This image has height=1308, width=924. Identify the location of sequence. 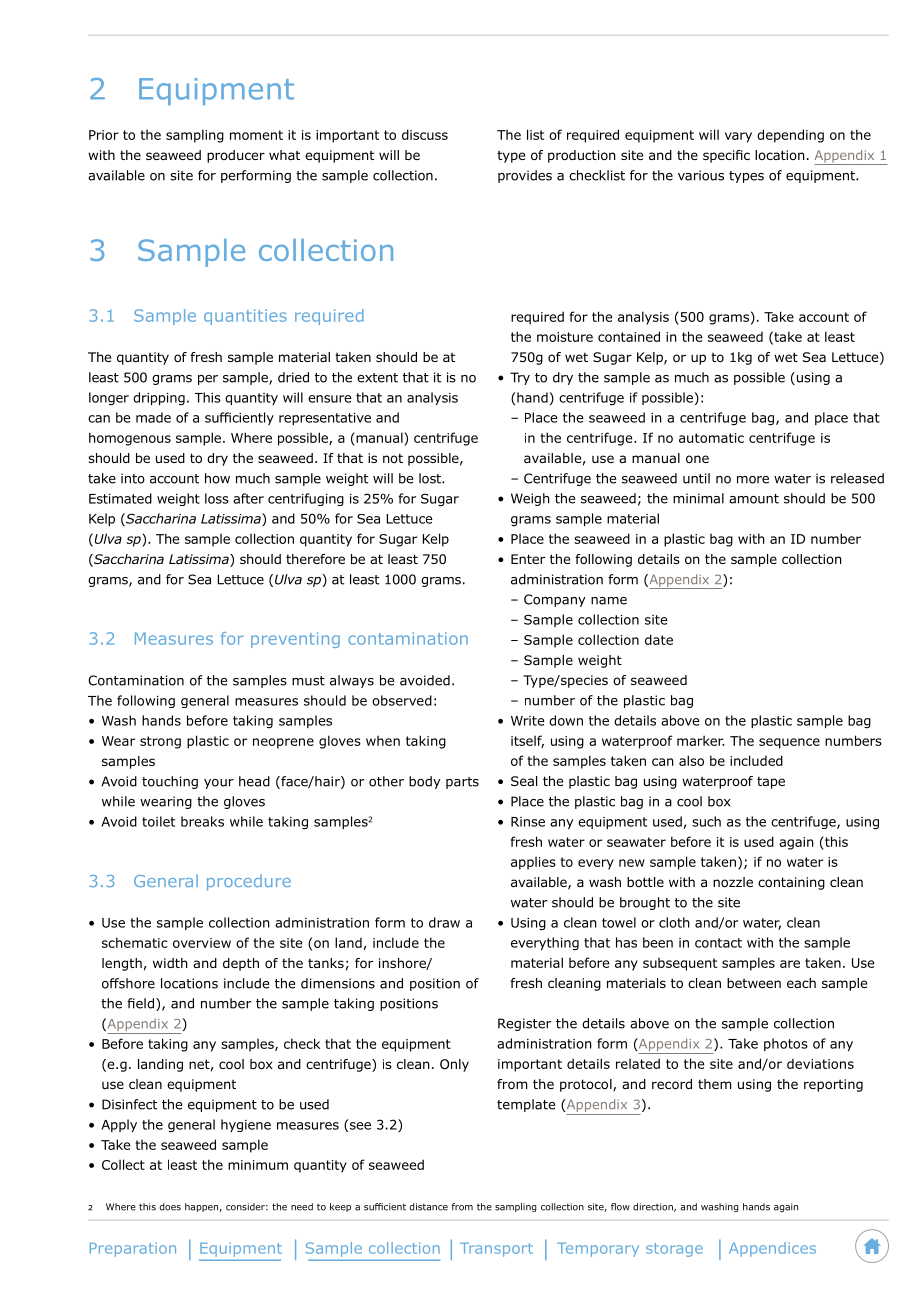
(789, 743).
